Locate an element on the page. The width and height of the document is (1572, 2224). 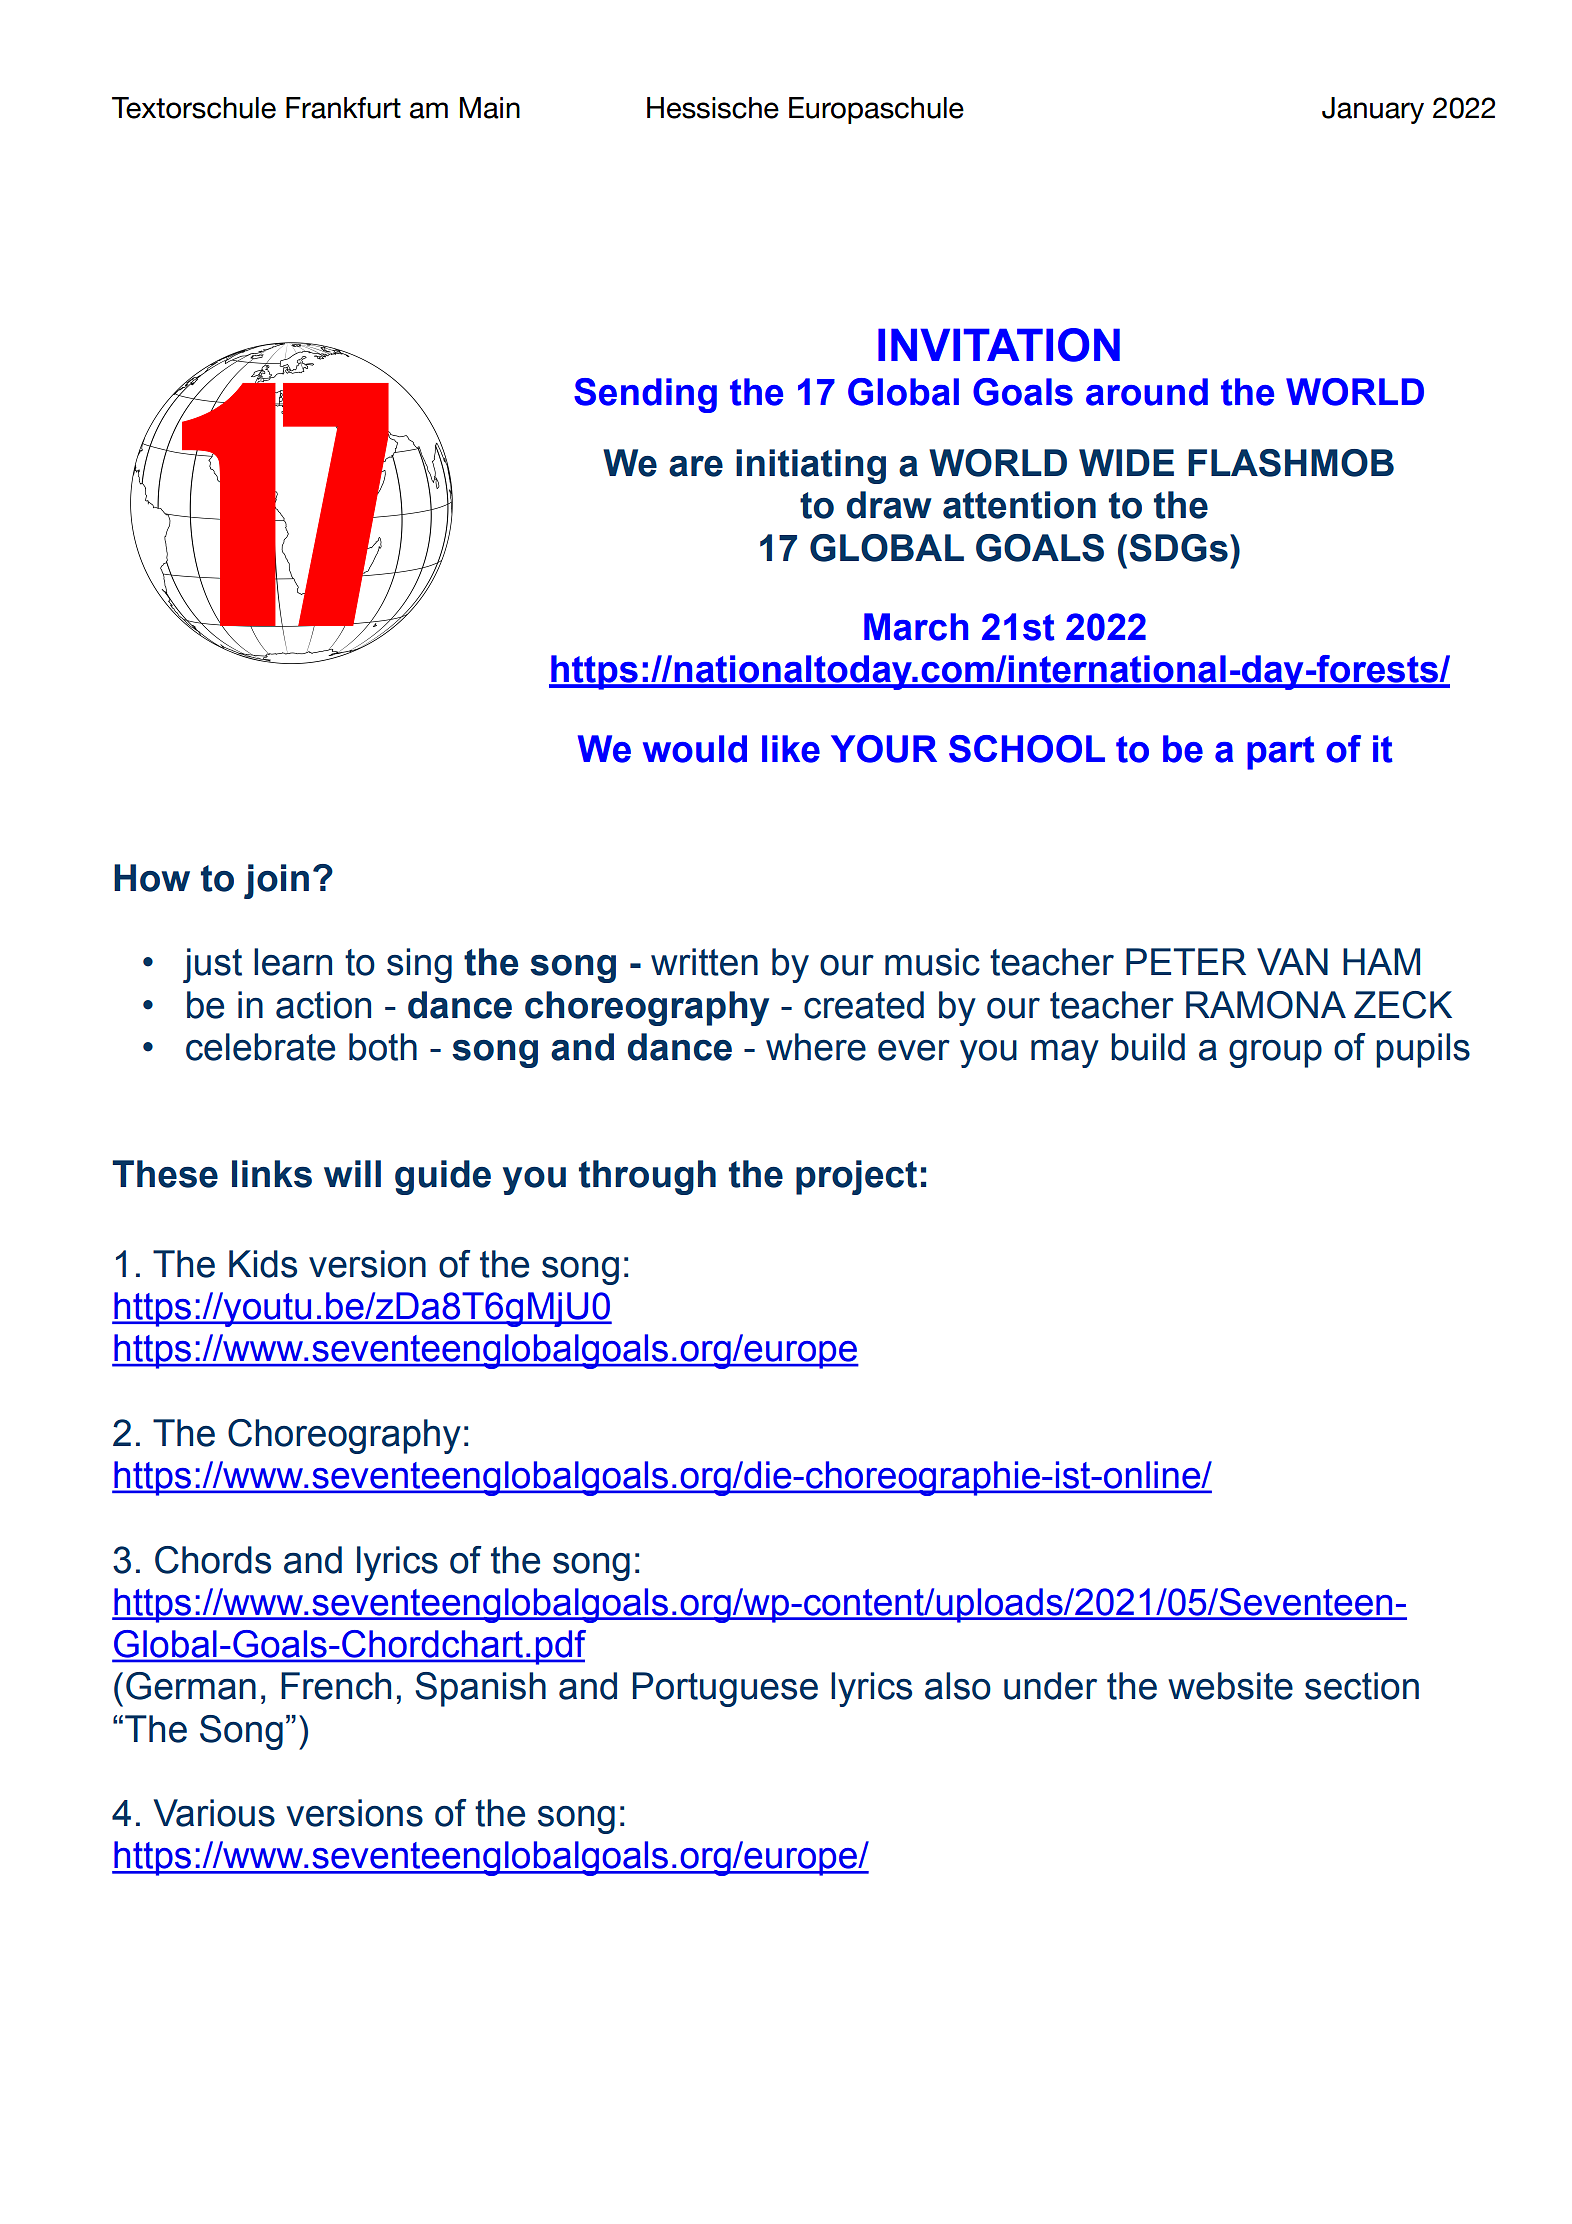
like is located at coordinates (791, 749).
